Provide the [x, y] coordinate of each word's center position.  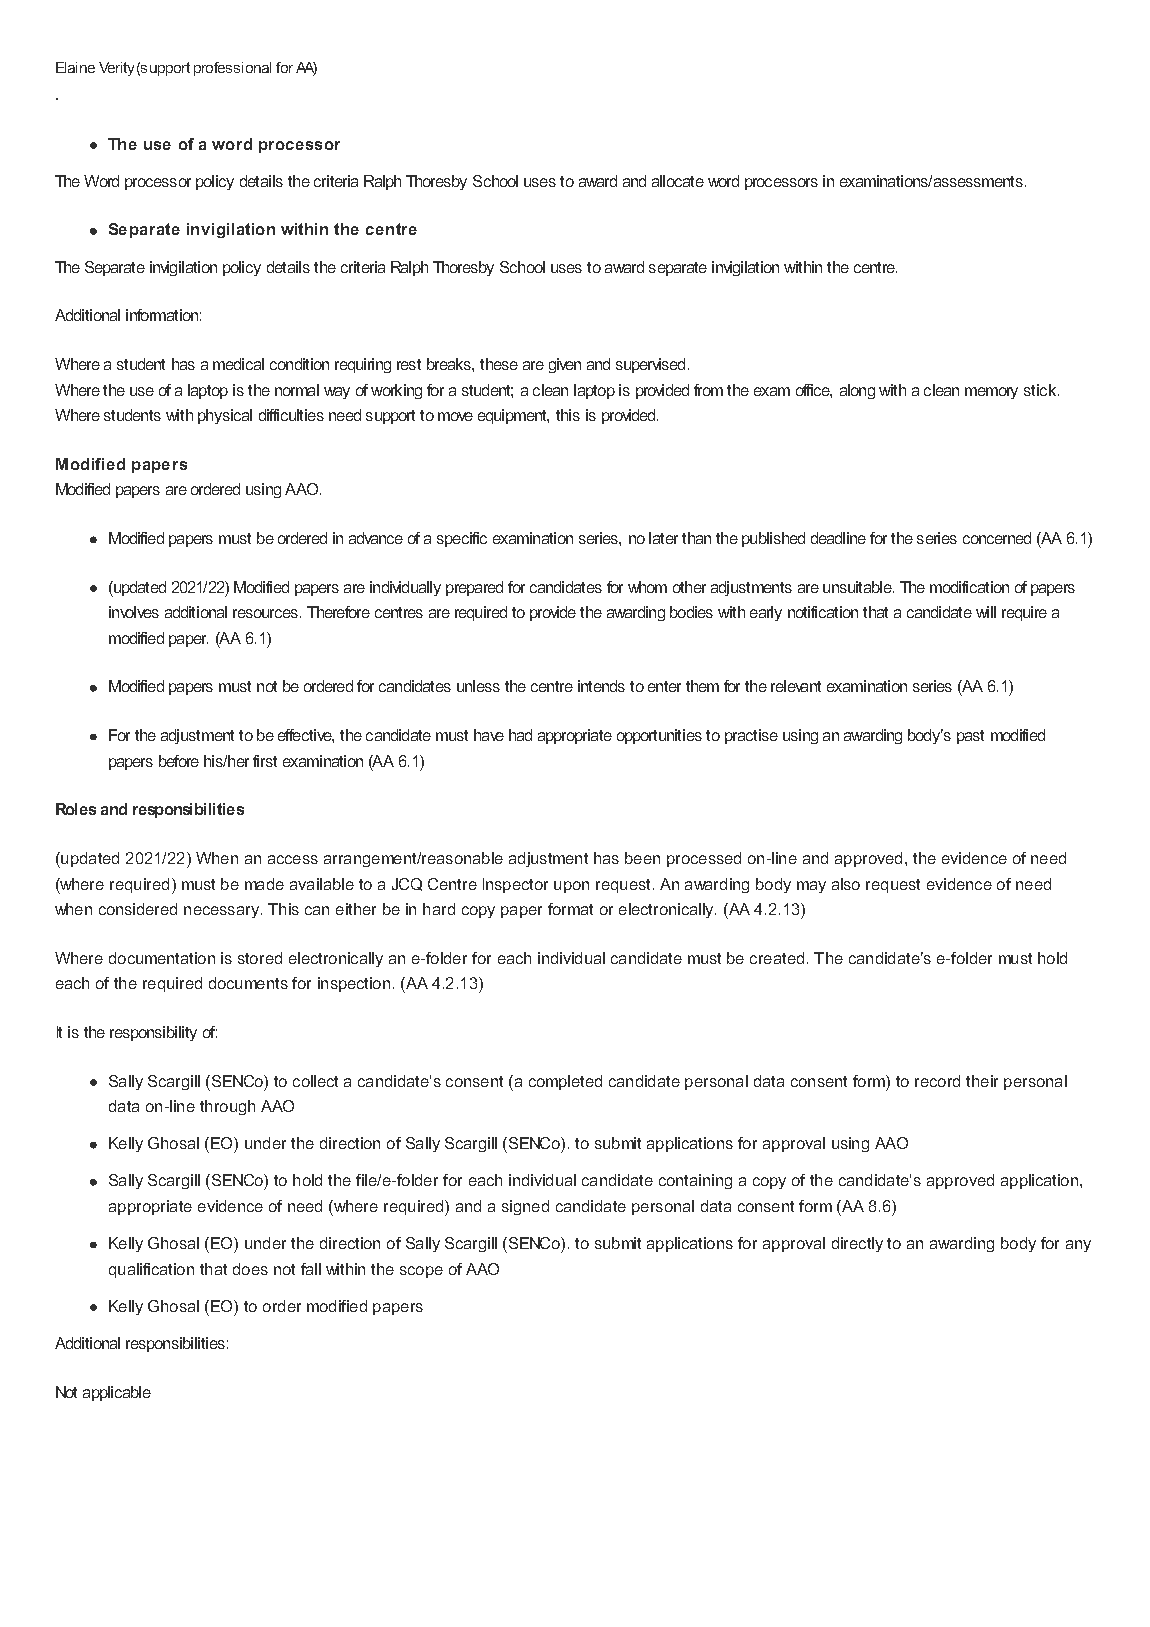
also [846, 884]
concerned [997, 538]
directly [857, 1244]
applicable [117, 1393]
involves [134, 612]
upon [571, 887]
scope [421, 1272]
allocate [678, 181]
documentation [162, 958]
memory [991, 393]
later [663, 538]
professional [232, 69]
